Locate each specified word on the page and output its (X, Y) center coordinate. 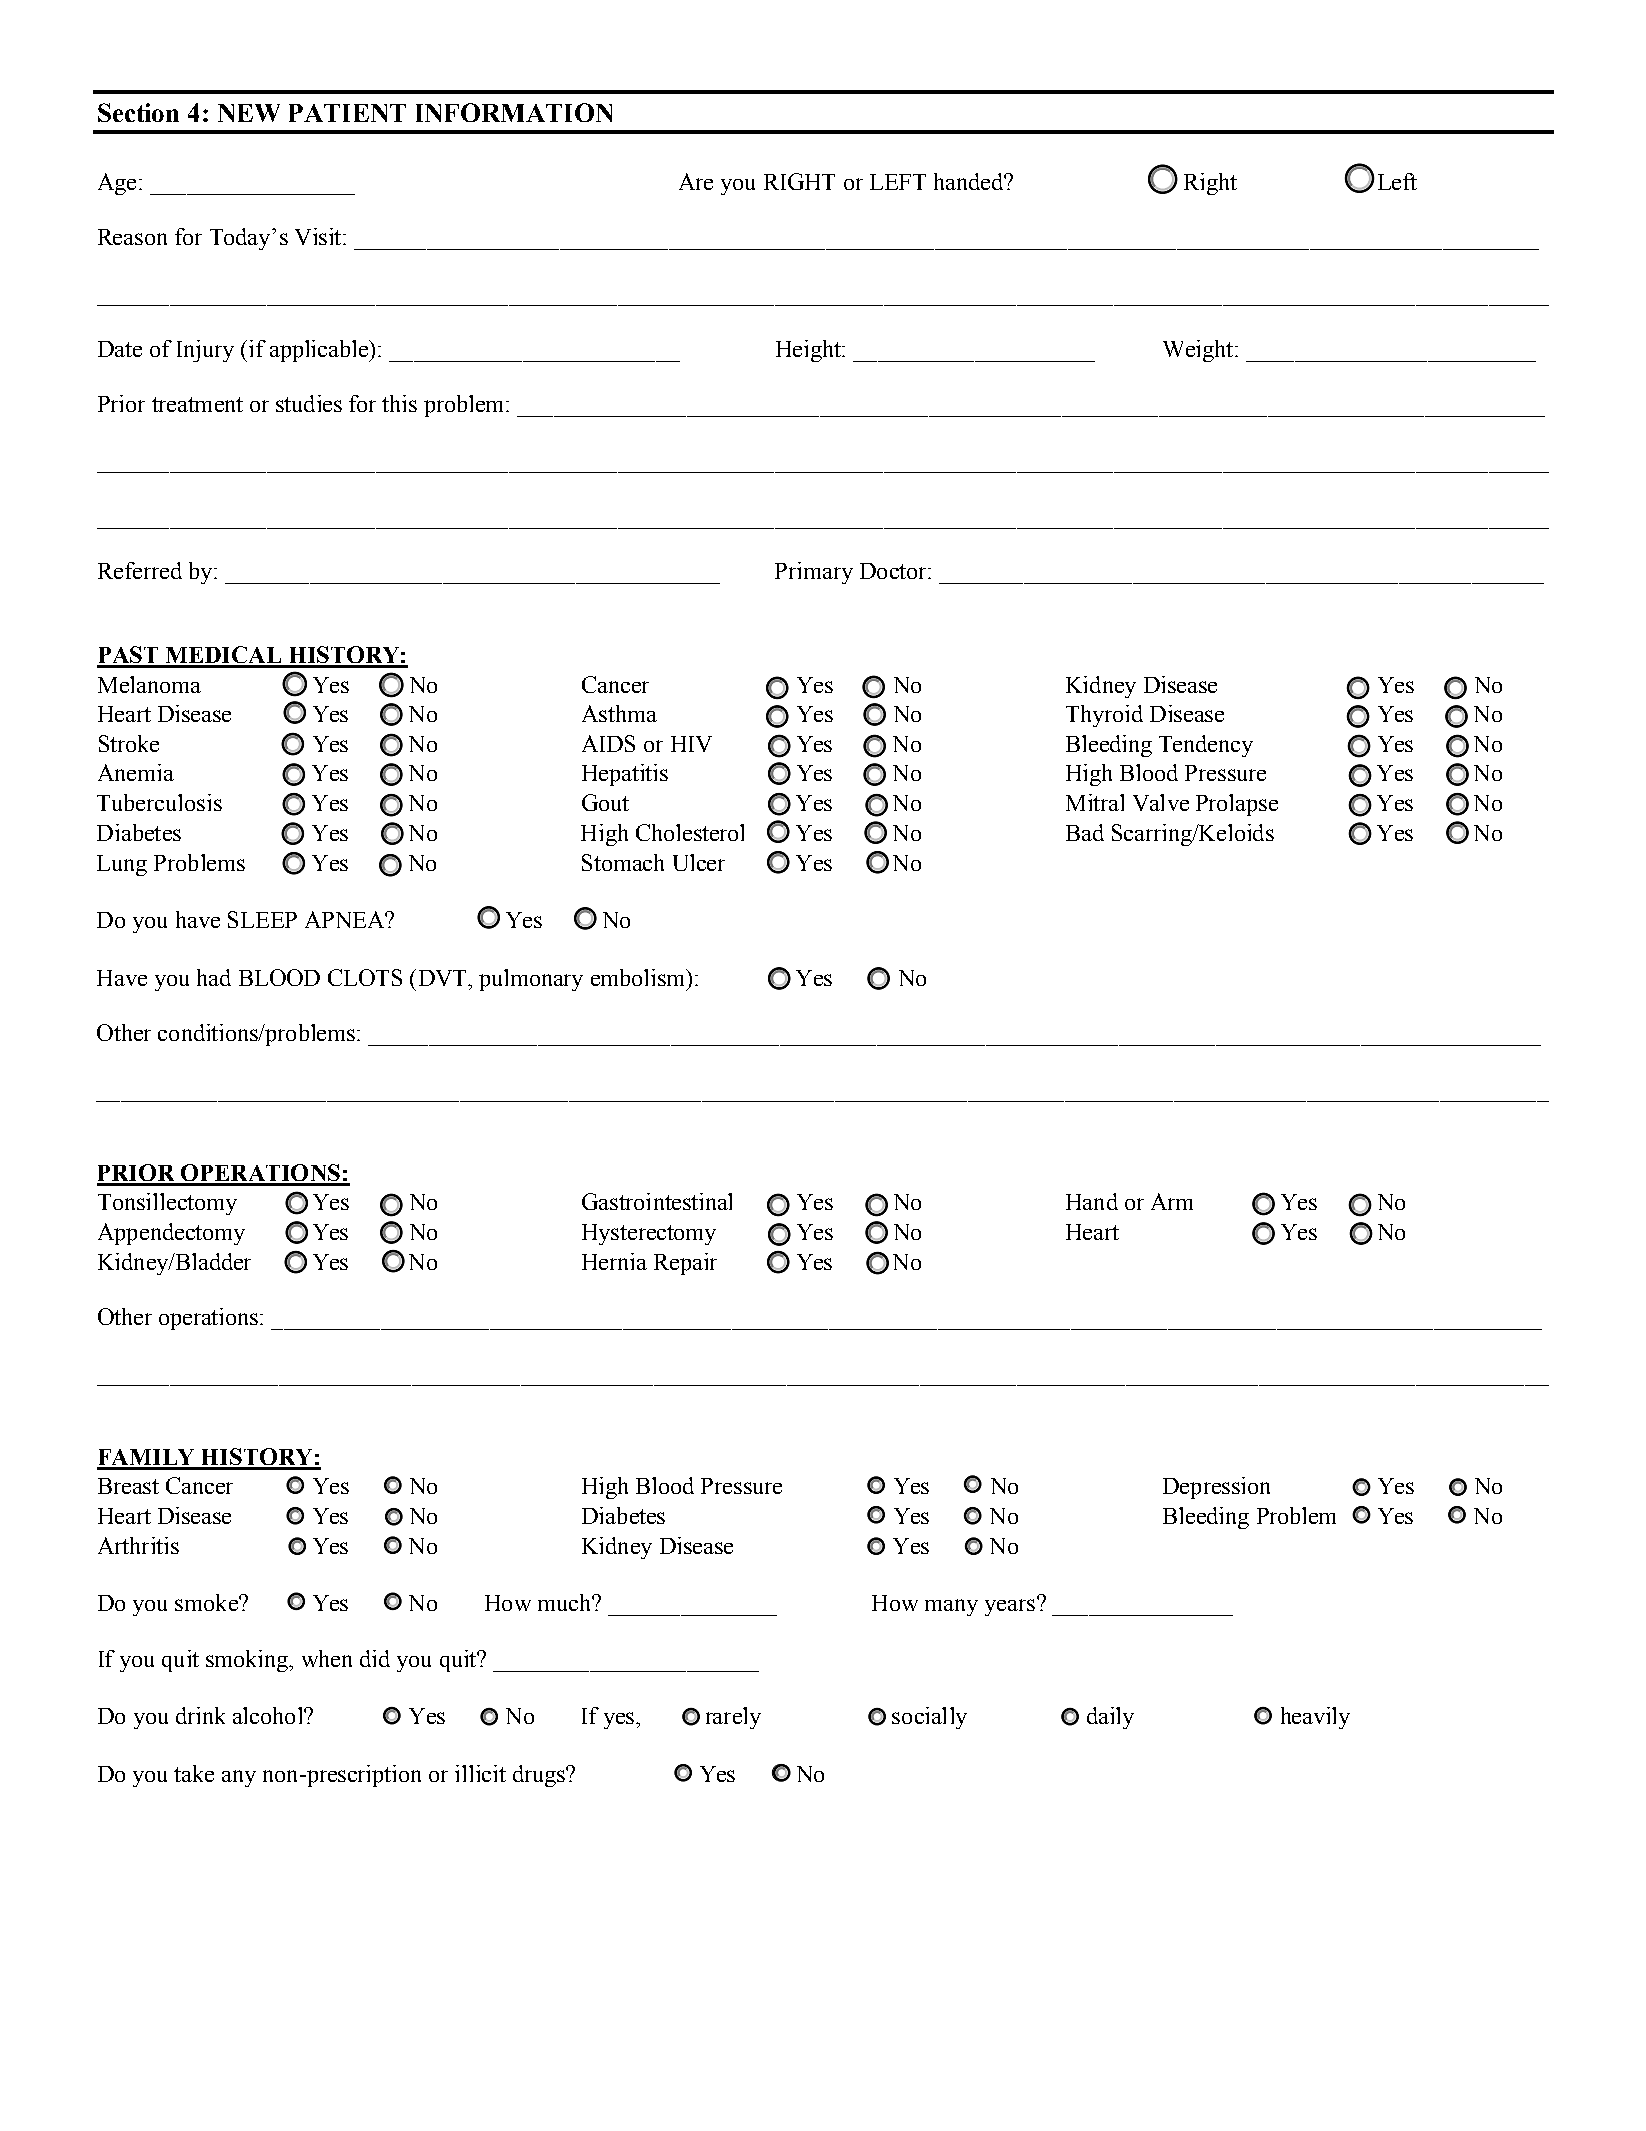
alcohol (269, 1715)
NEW (249, 113)
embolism (639, 977)
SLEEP (262, 919)
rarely (733, 1718)
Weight (1199, 351)
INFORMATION (514, 112)
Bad (1085, 832)
